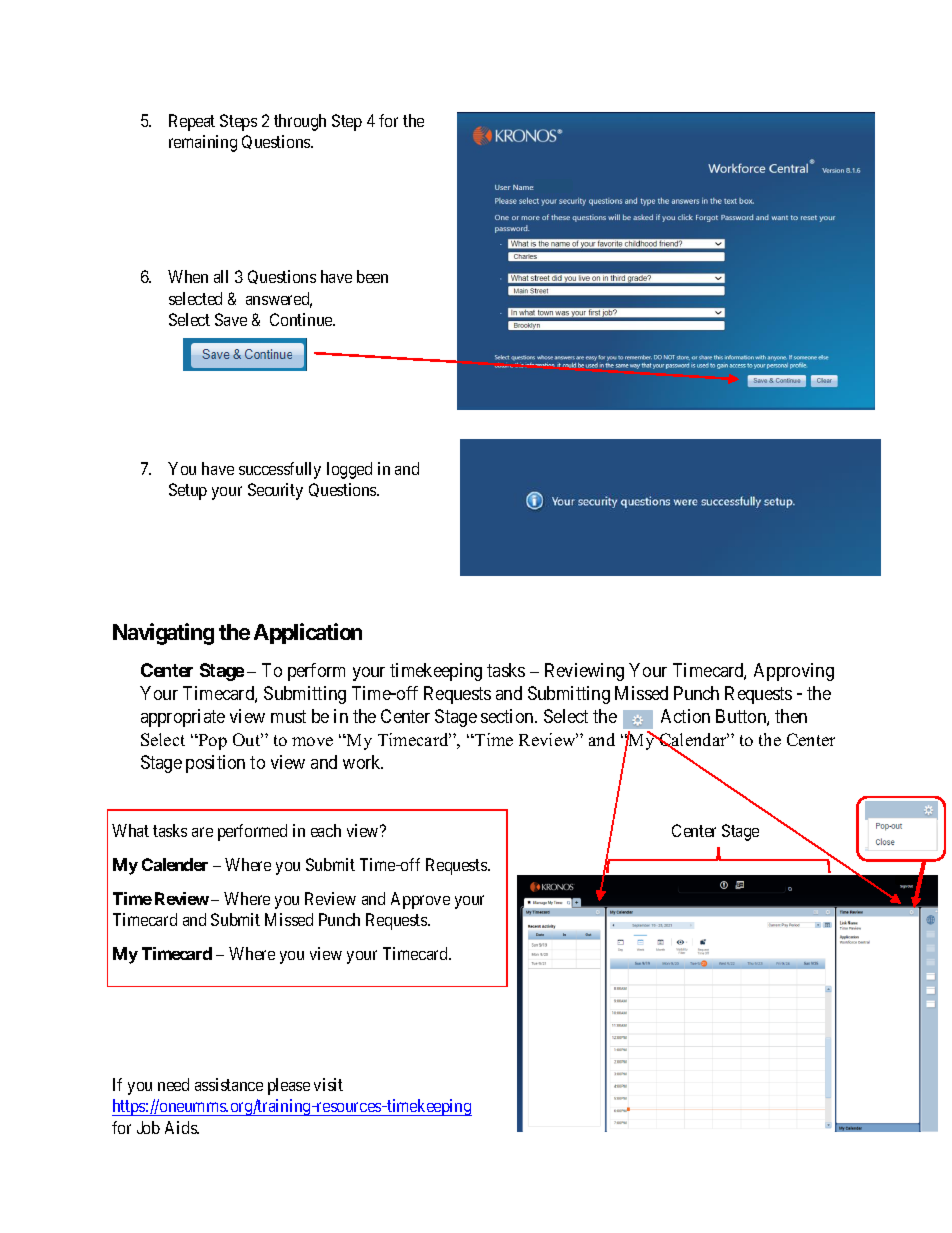 This page has height=1233, width=952. Describe the element at coordinates (300, 122) in the page. I see `through` at that location.
